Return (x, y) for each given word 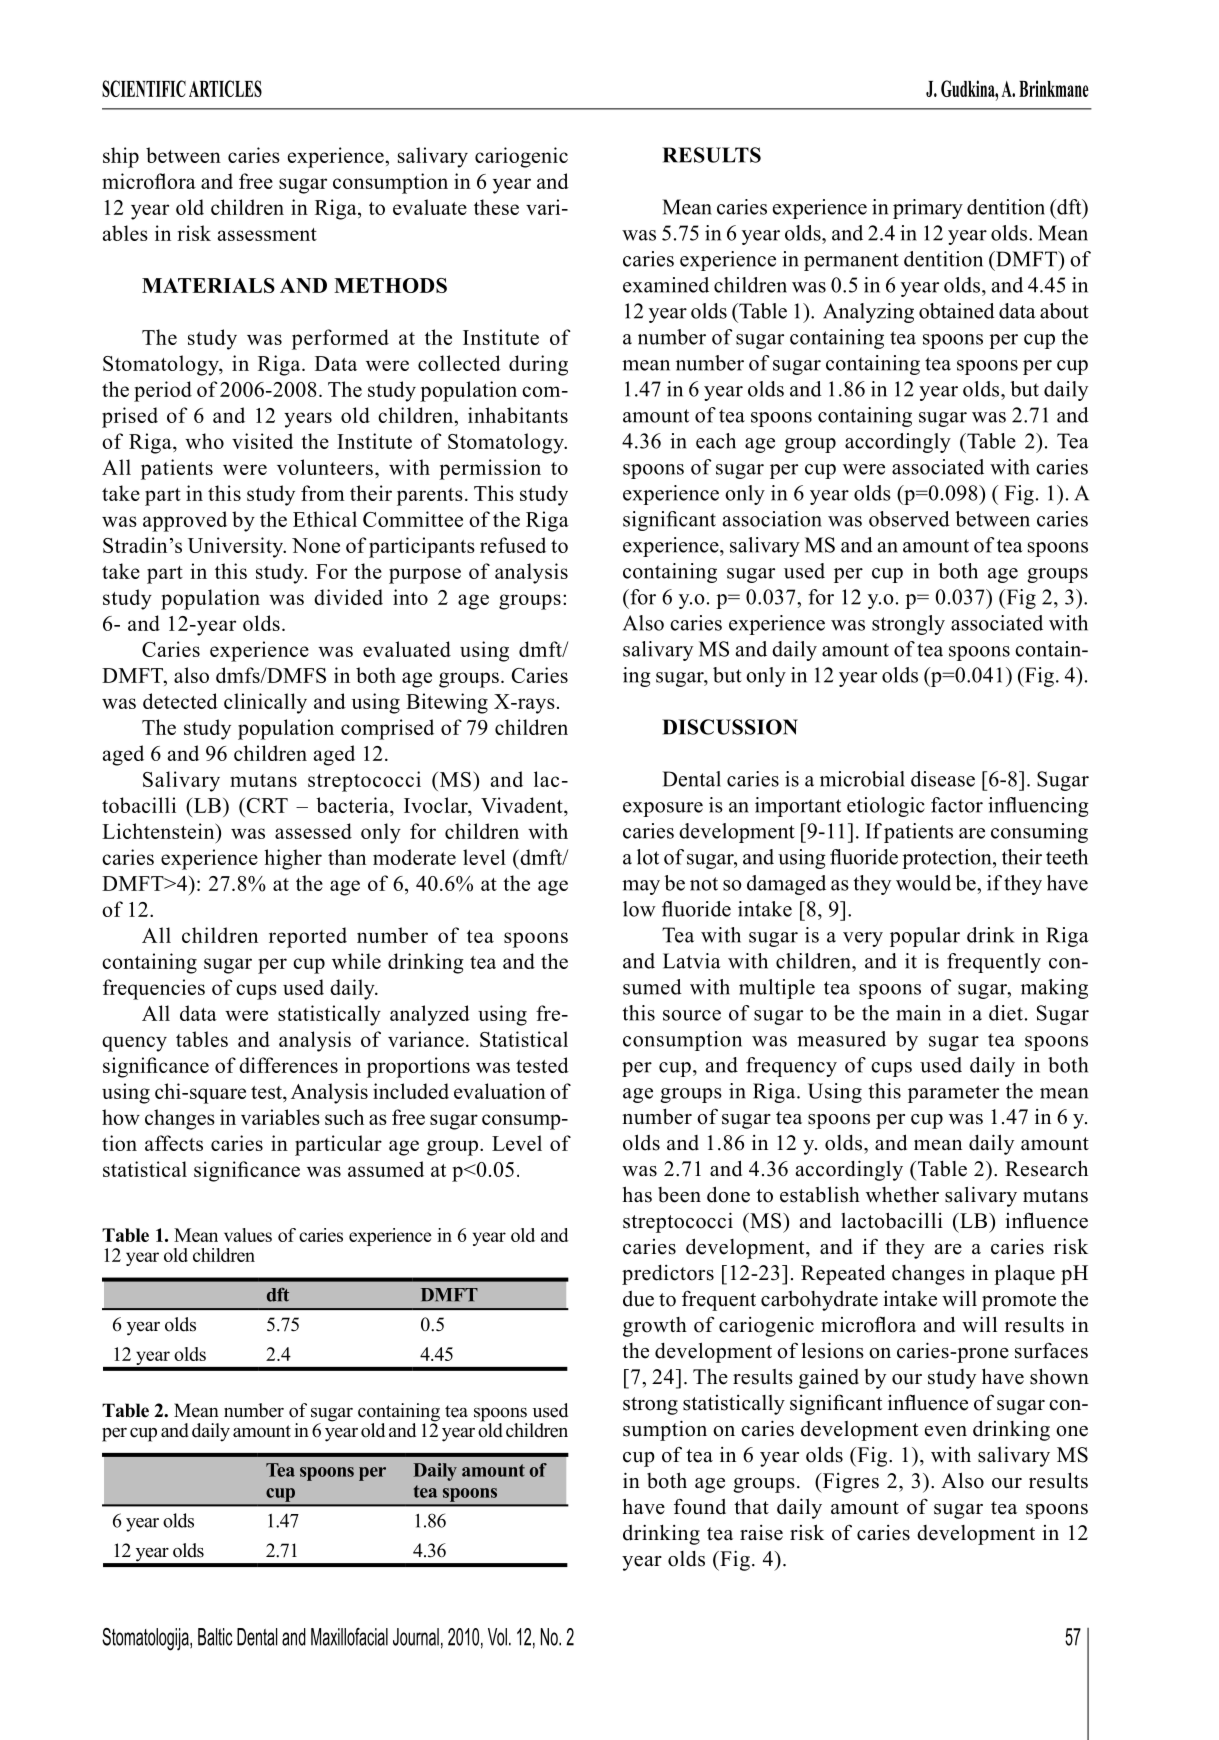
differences (288, 1065)
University (236, 547)
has (637, 1194)
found (700, 1506)
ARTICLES (225, 88)
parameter (953, 1094)
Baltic (215, 1637)
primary (928, 209)
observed (909, 519)
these (496, 207)
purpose (425, 576)
